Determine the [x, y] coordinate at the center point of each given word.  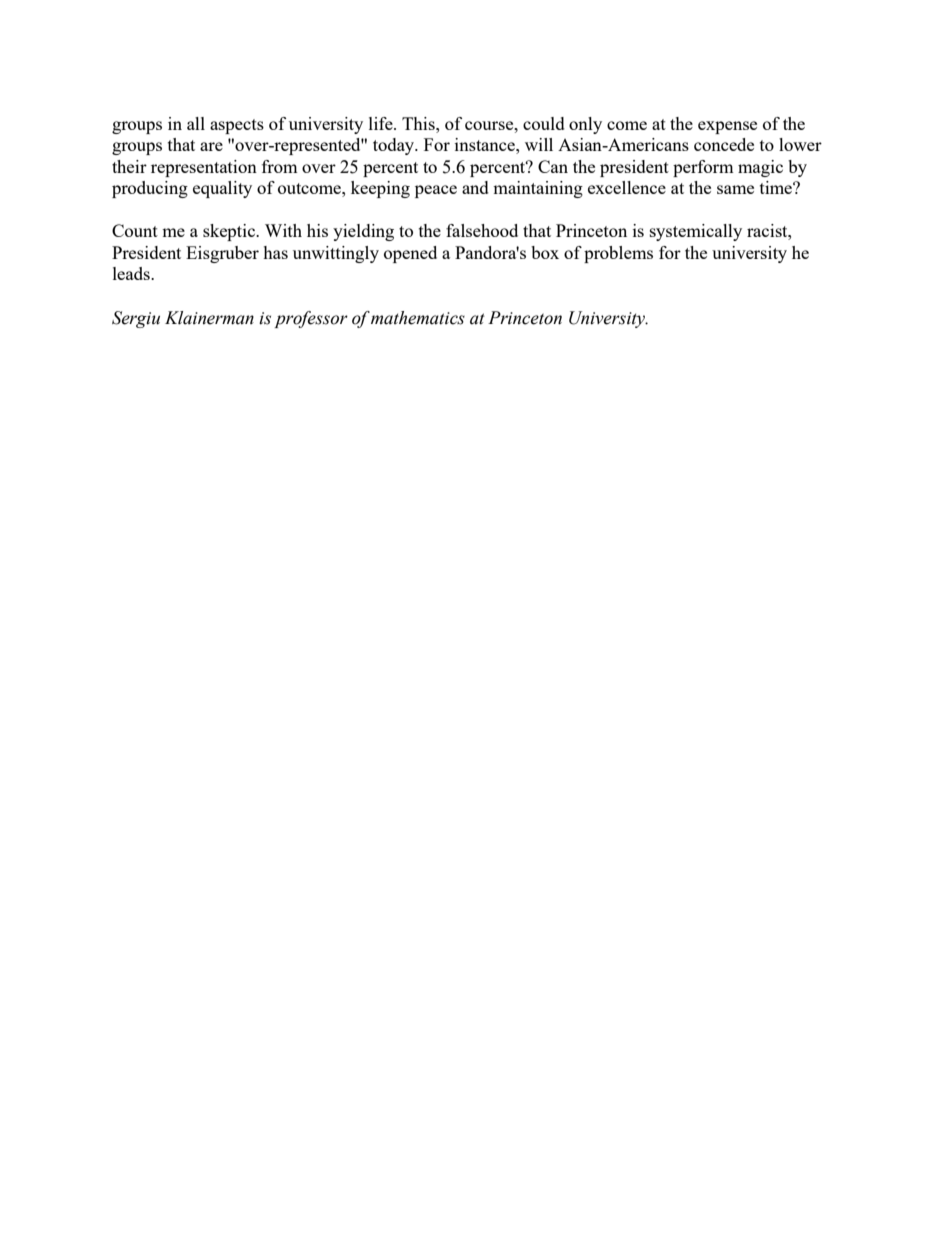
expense [727, 127]
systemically [696, 232]
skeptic [230, 232]
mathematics [418, 318]
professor [311, 319]
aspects [237, 126]
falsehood [482, 230]
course [490, 125]
